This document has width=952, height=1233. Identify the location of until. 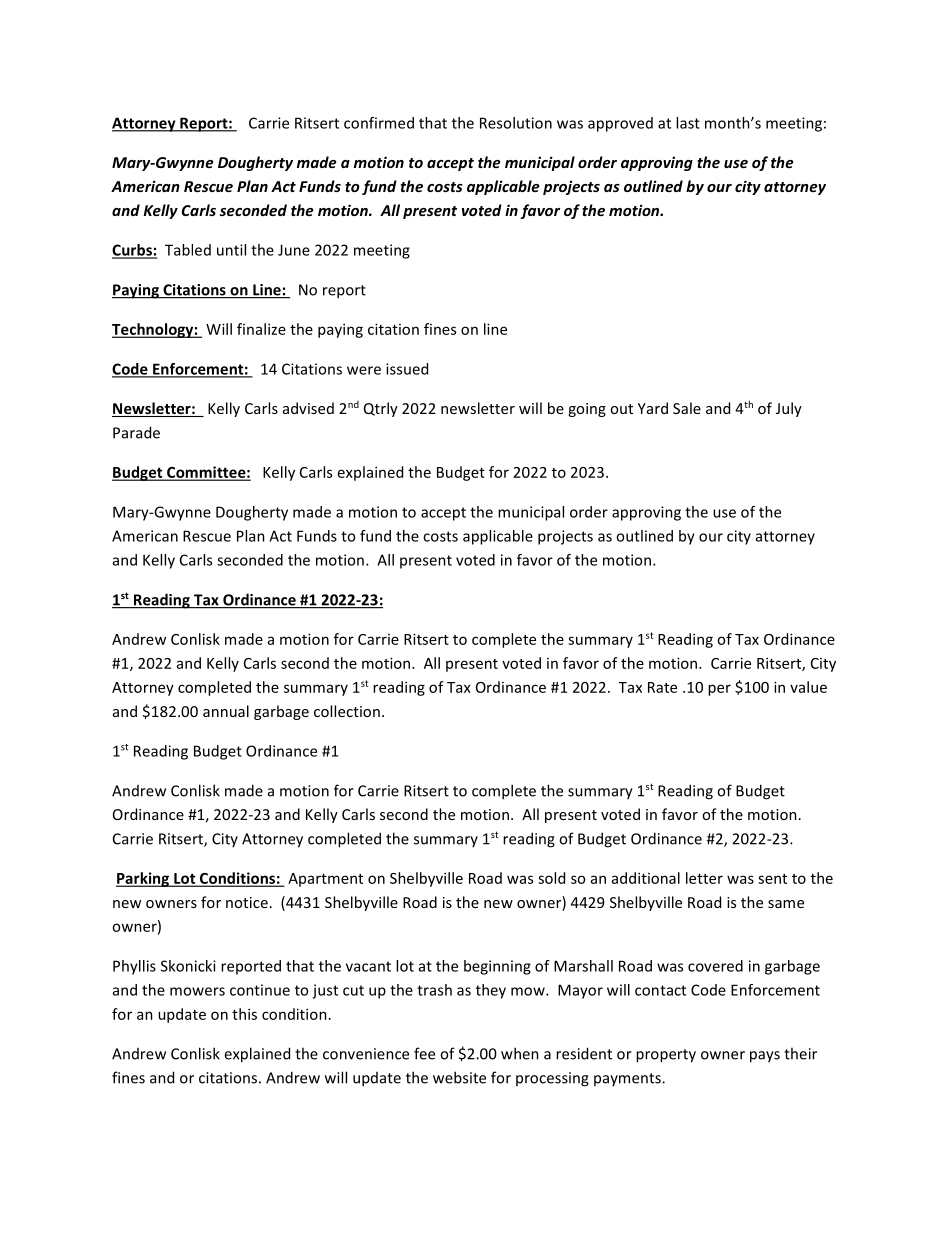
(231, 250).
